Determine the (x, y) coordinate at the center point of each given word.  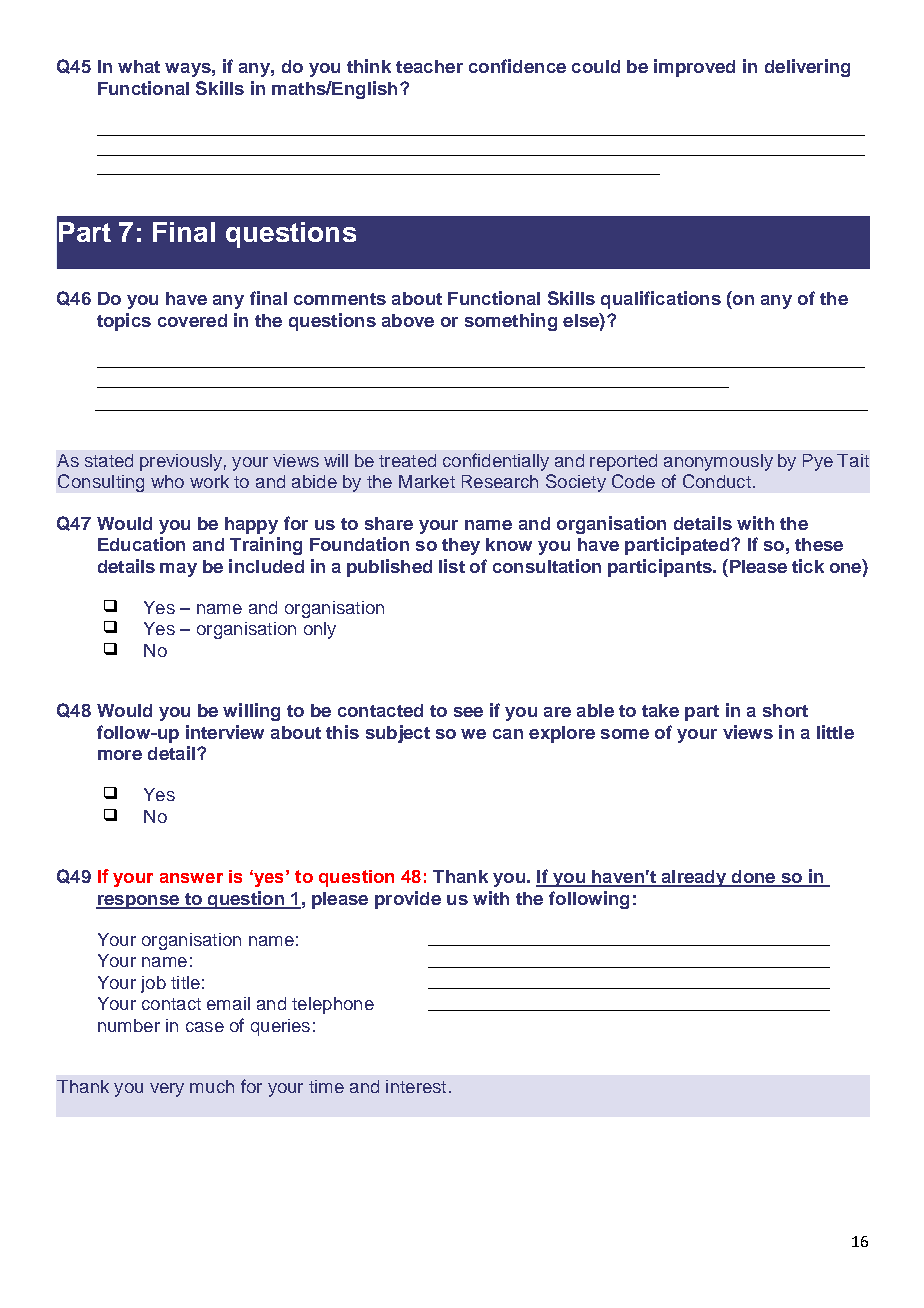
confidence (517, 66)
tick (808, 566)
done (753, 878)
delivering (807, 68)
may (178, 570)
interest (416, 1086)
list (452, 566)
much (212, 1086)
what (139, 66)
